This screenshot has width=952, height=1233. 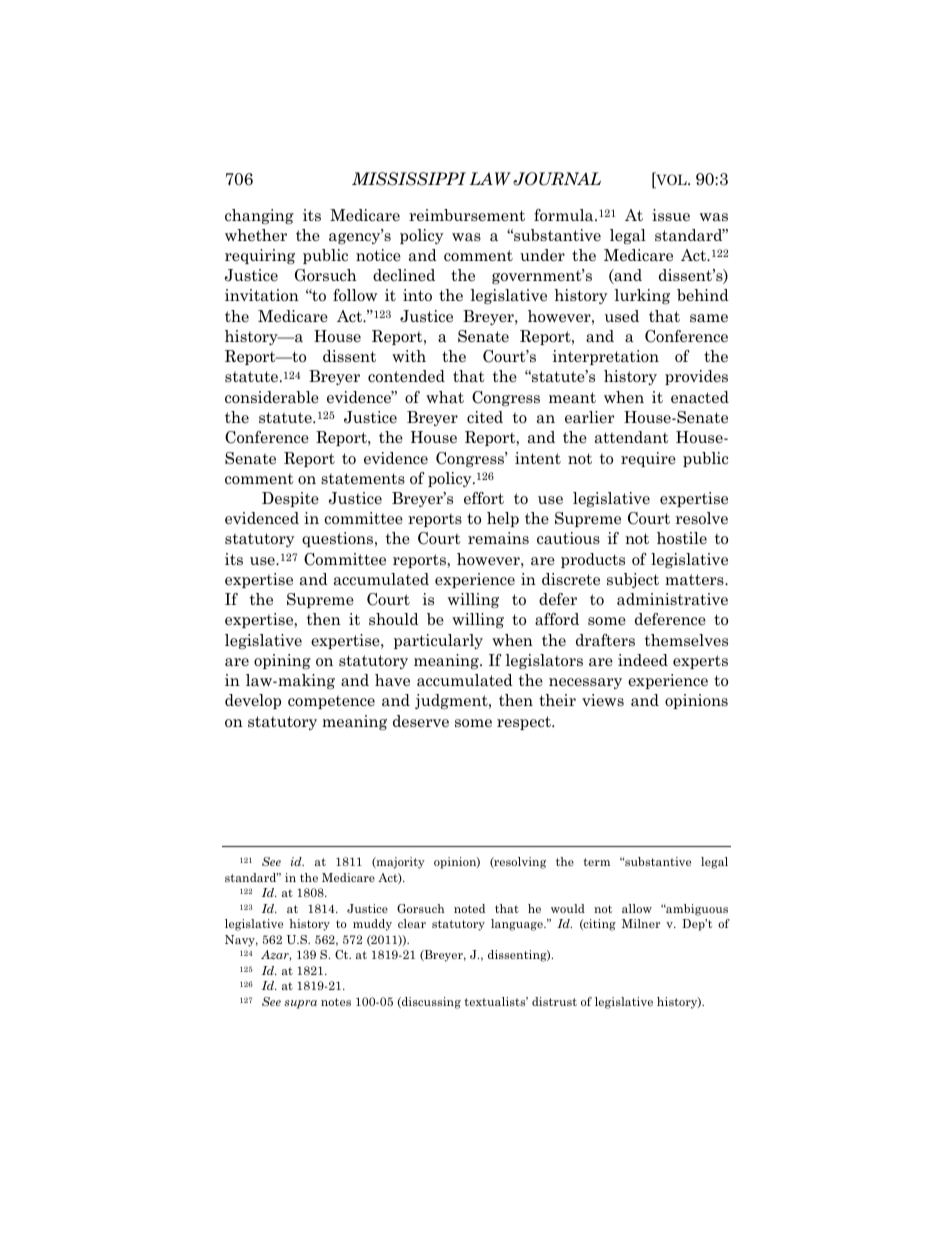 What do you see at coordinates (331, 702) in the screenshot?
I see `competence` at bounding box center [331, 702].
